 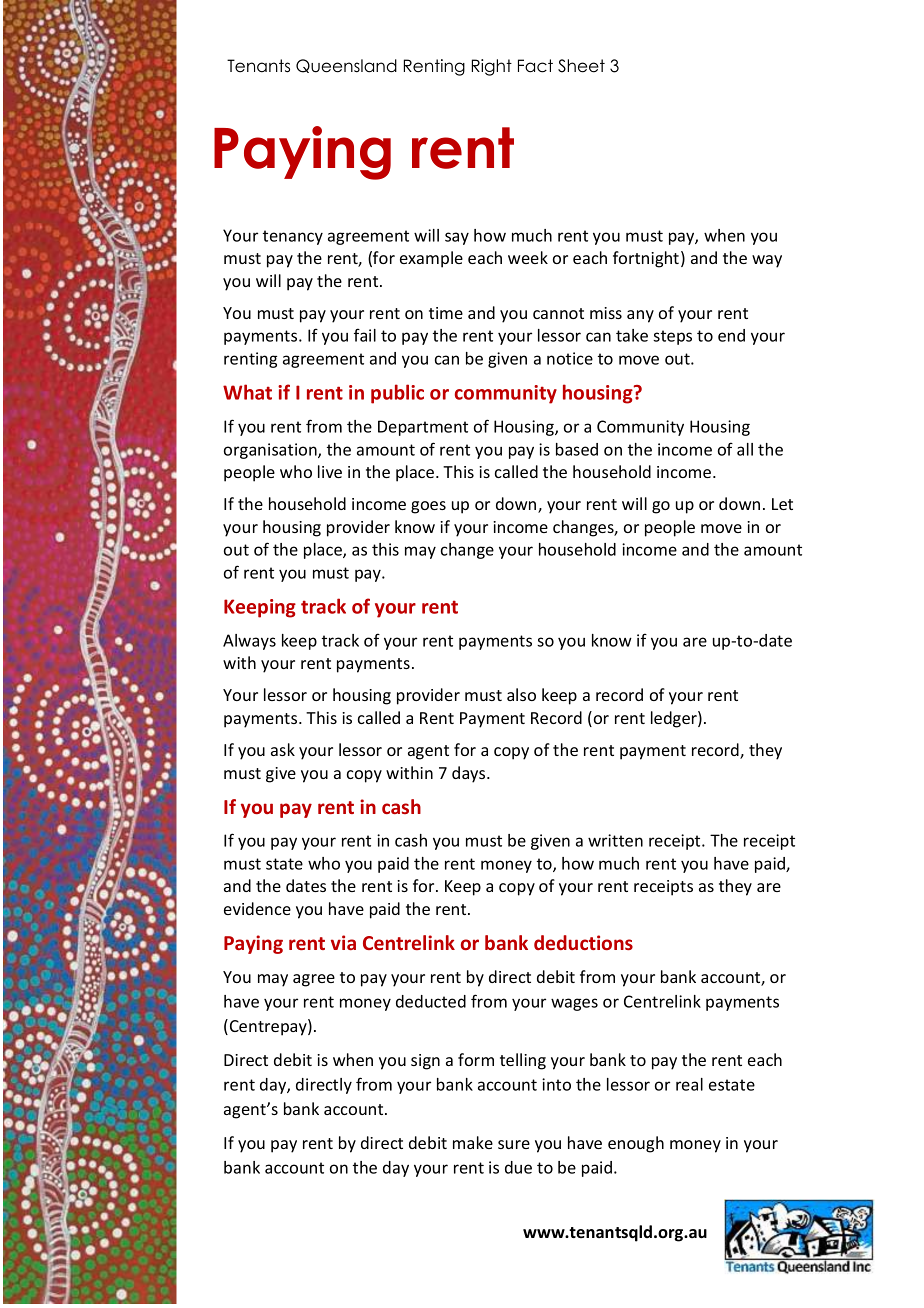 I want to click on sign, so click(x=425, y=1062).
